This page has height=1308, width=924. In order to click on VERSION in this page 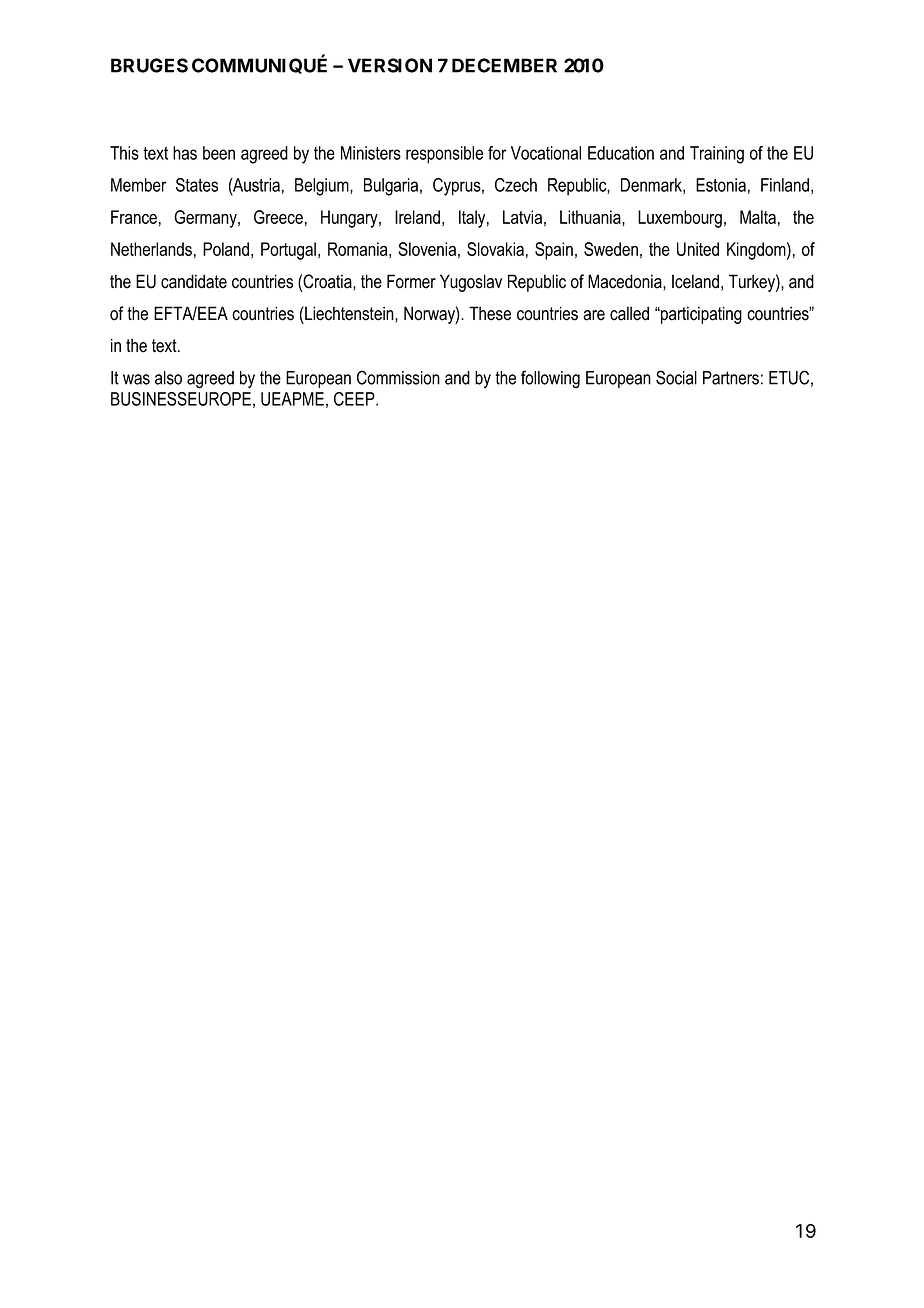, I will do `click(390, 65)`.
